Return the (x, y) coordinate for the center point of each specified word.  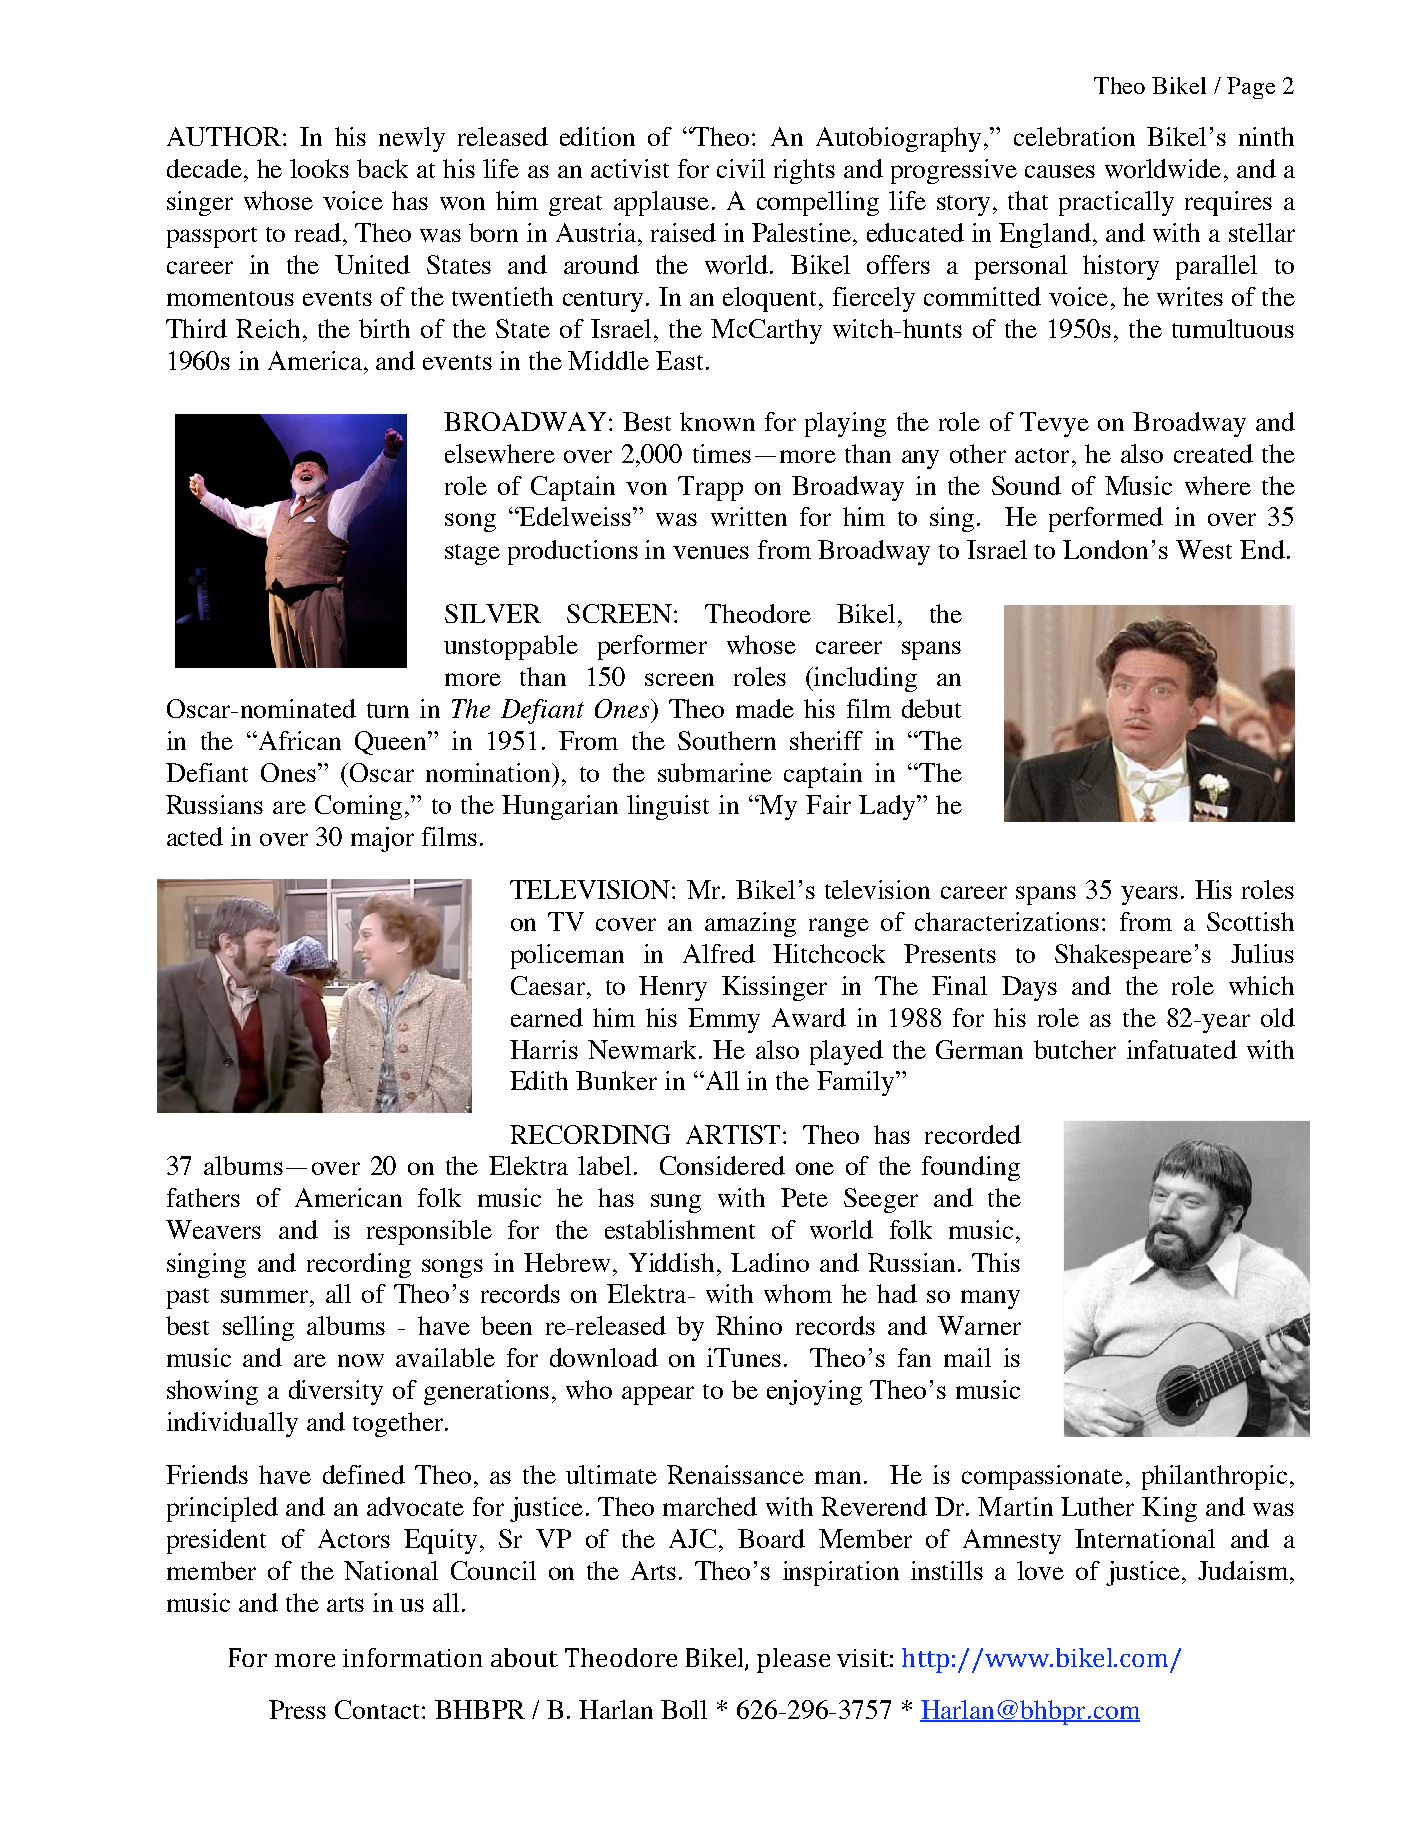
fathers (203, 1197)
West (1204, 549)
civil (741, 168)
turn (388, 710)
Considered (722, 1165)
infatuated (1182, 1049)
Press (297, 1709)
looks (319, 168)
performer (652, 647)
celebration (1074, 136)
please (793, 1660)
